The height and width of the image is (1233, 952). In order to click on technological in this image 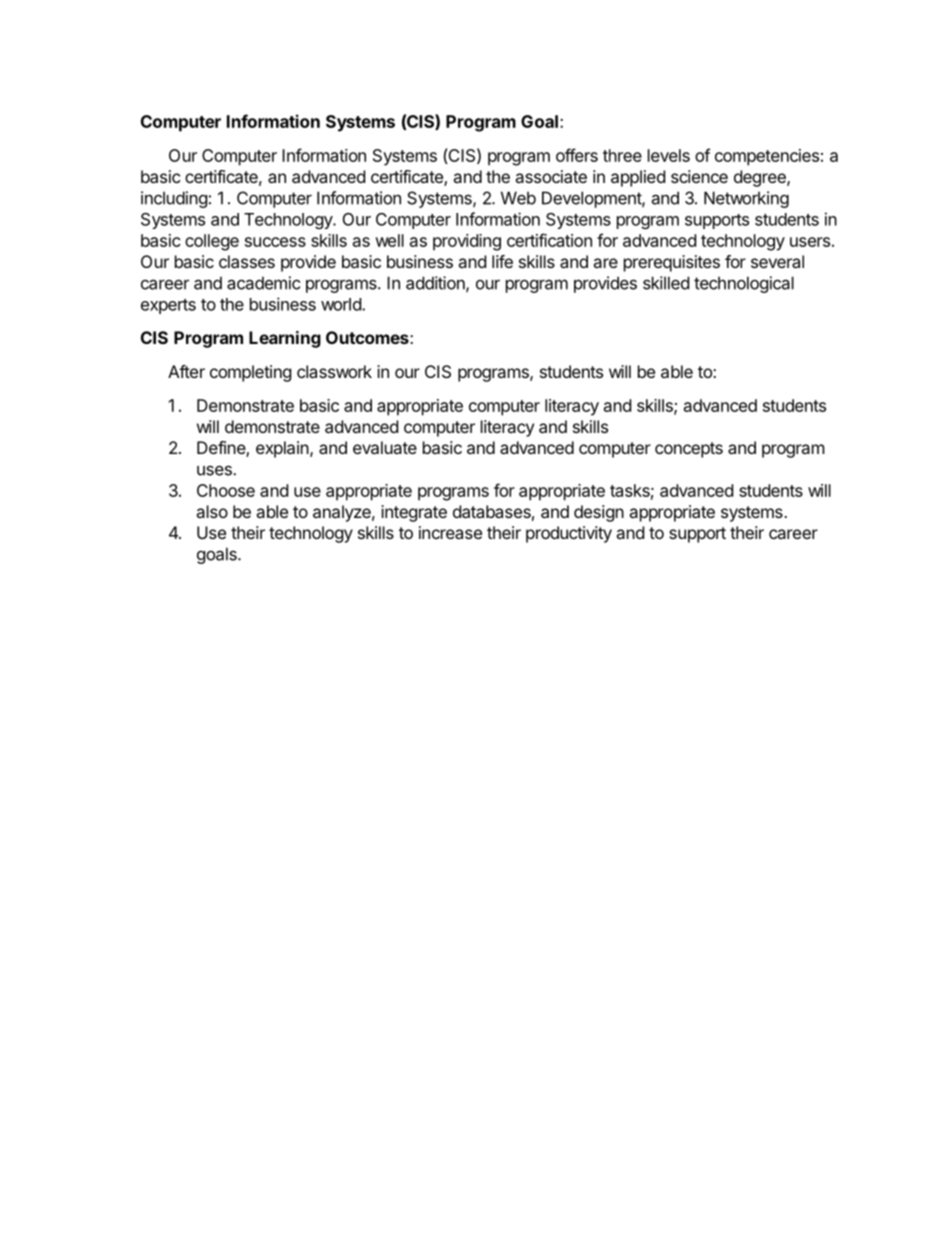, I will do `click(744, 284)`.
